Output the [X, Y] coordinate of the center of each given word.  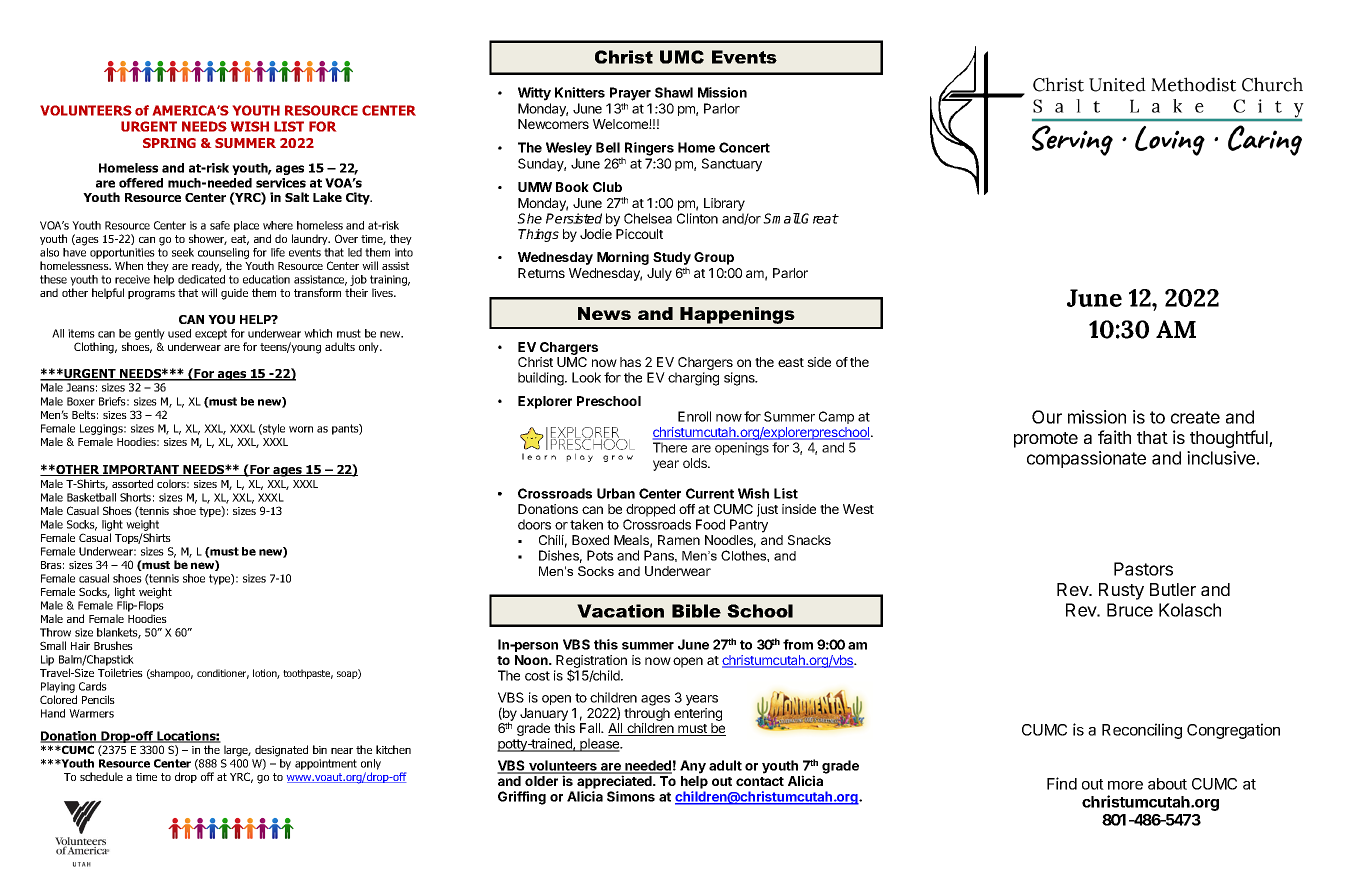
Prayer [630, 94]
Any [693, 767]
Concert [744, 147]
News [604, 313]
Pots [600, 555]
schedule [101, 776]
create [1195, 417]
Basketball [91, 497]
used [179, 333]
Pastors [1143, 569]
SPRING [169, 143]
